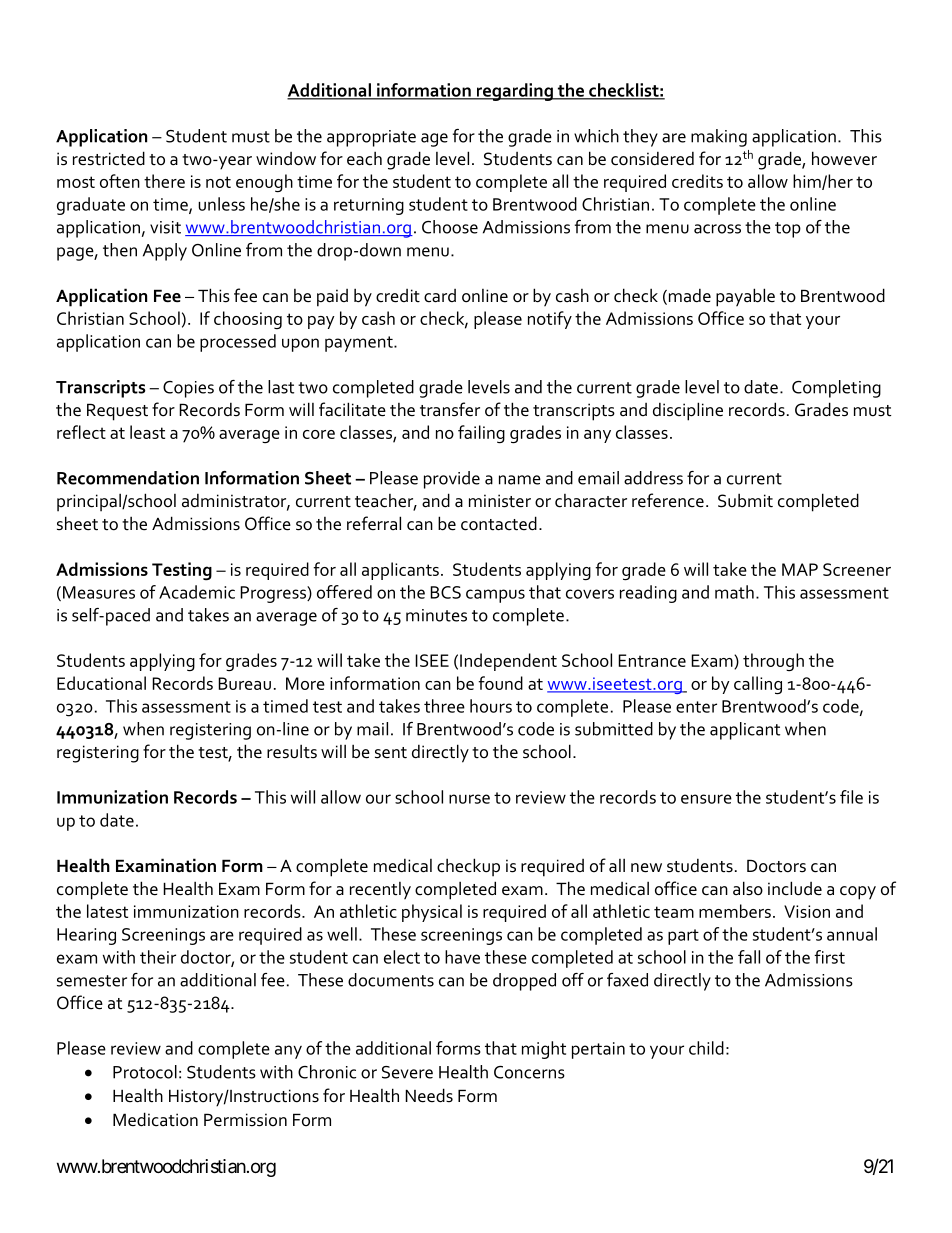 Image resolution: width=952 pixels, height=1233 pixels. What do you see at coordinates (836, 389) in the screenshot?
I see `Completing` at bounding box center [836, 389].
